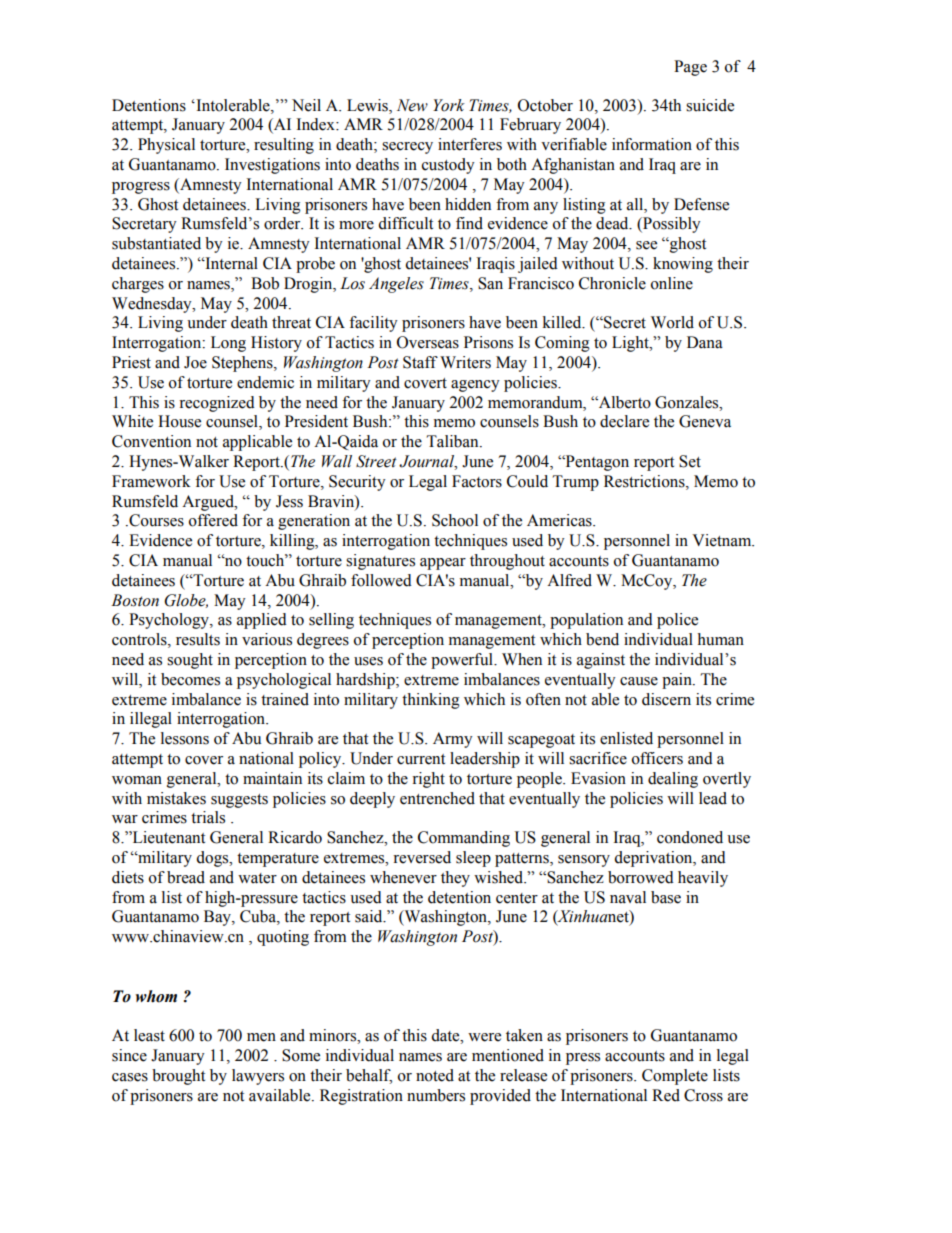  What do you see at coordinates (166, 146) in the image?
I see `Physical` at bounding box center [166, 146].
